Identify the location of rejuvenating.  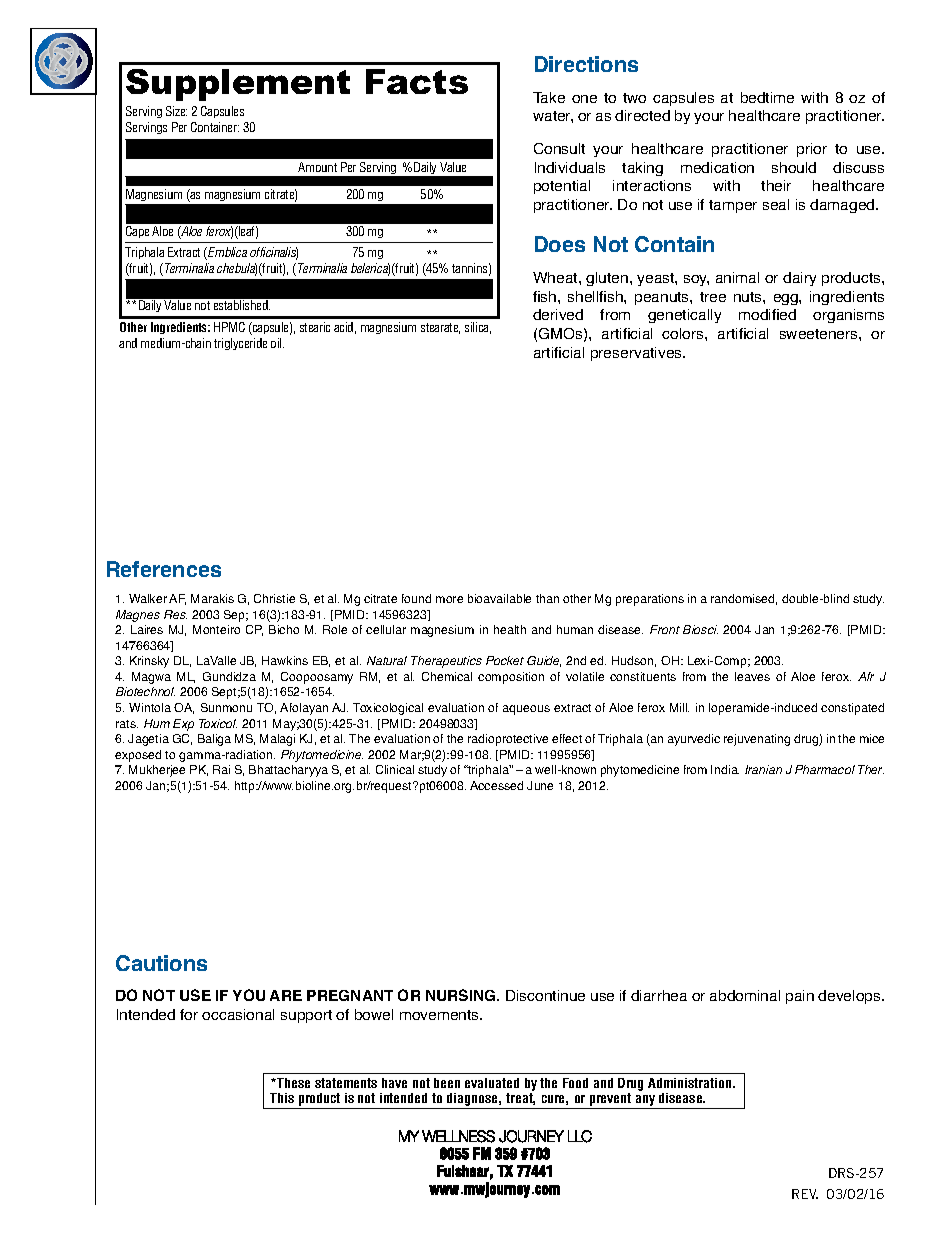
(757, 740).
